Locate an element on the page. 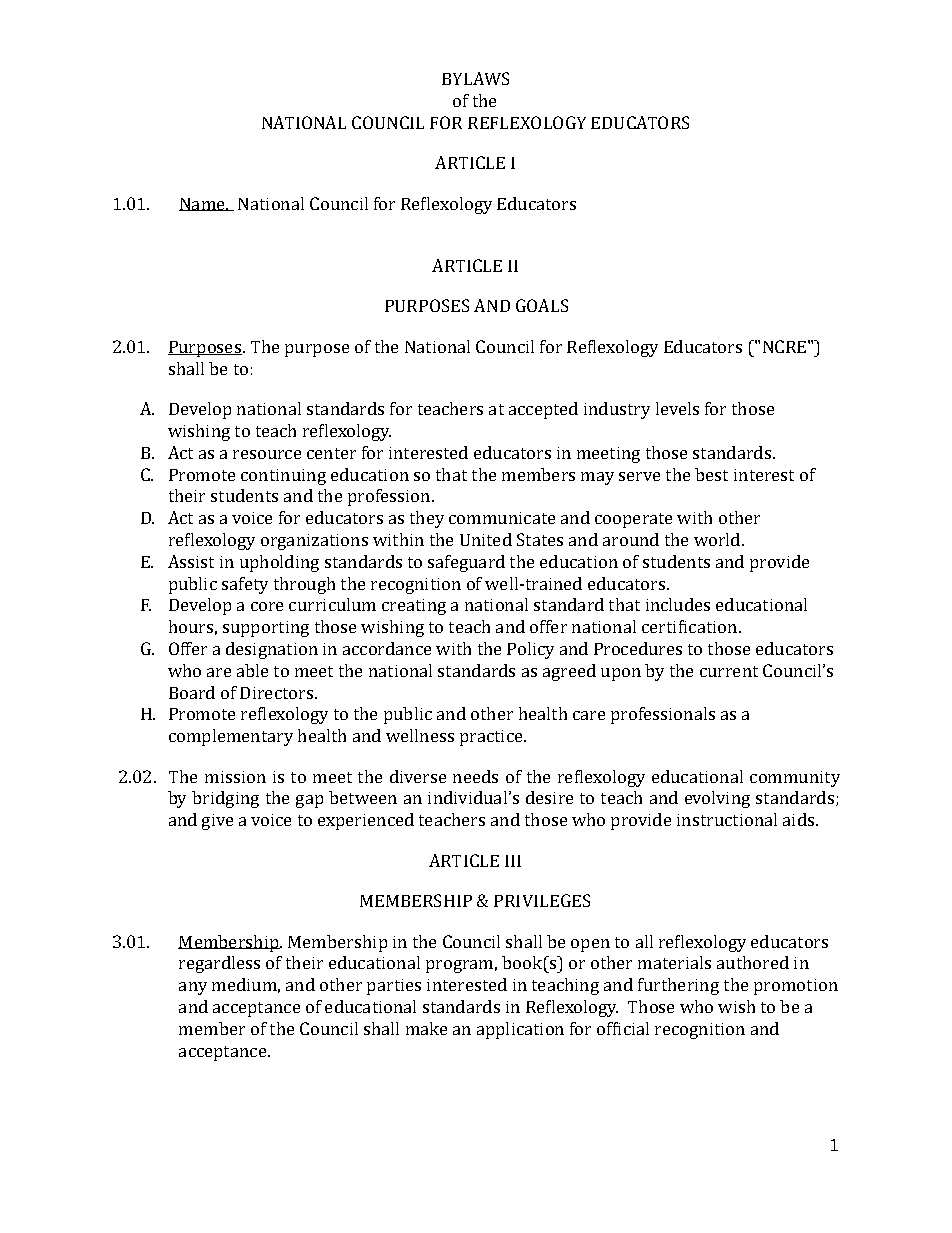 The width and height of the image is (952, 1233). resource is located at coordinates (267, 454).
